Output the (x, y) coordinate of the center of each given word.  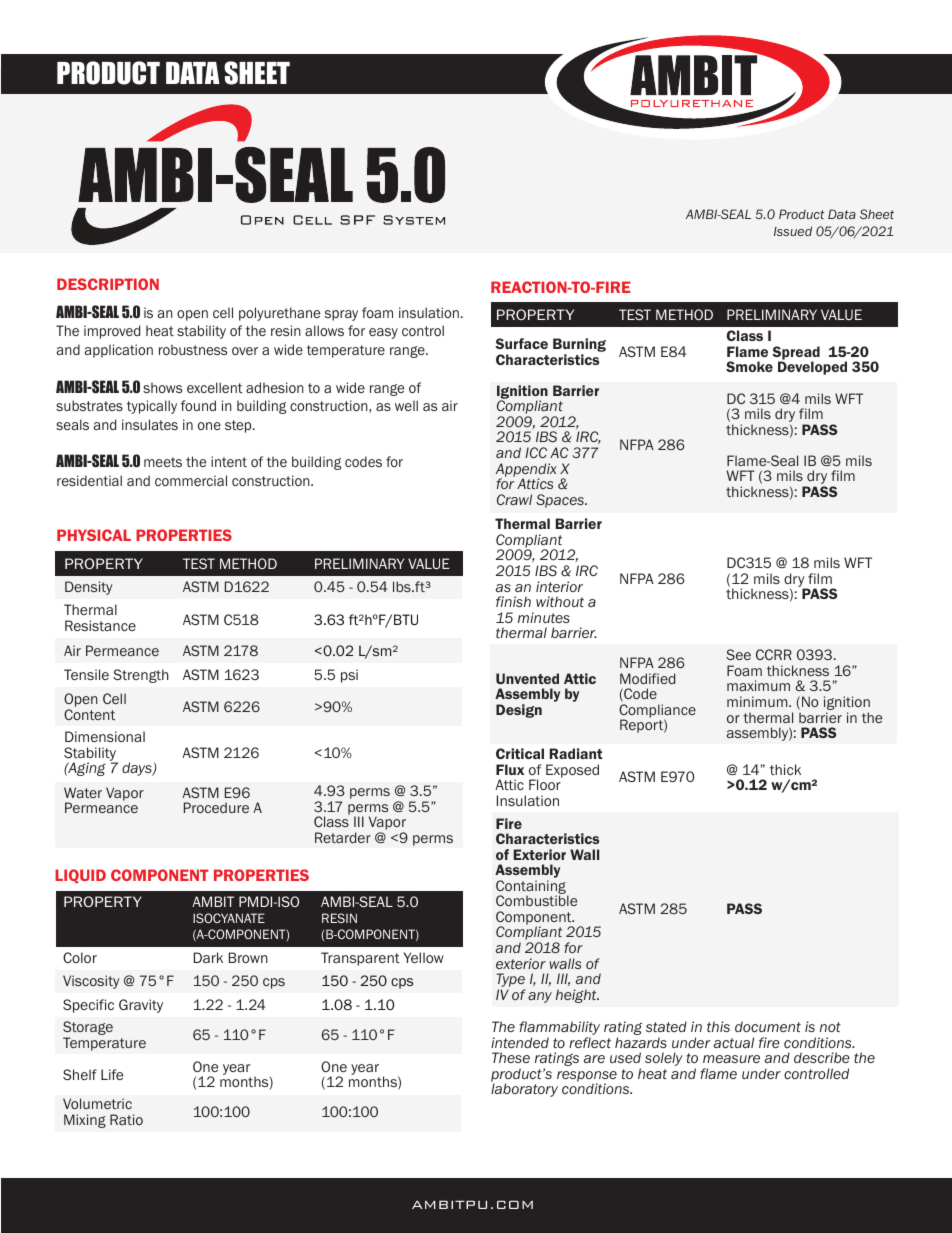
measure (731, 1059)
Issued (793, 231)
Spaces (561, 501)
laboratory (524, 1090)
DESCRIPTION (108, 284)
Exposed (572, 771)
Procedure (216, 807)
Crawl (514, 499)
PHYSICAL (94, 535)
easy (383, 333)
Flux (510, 769)
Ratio (126, 1119)
